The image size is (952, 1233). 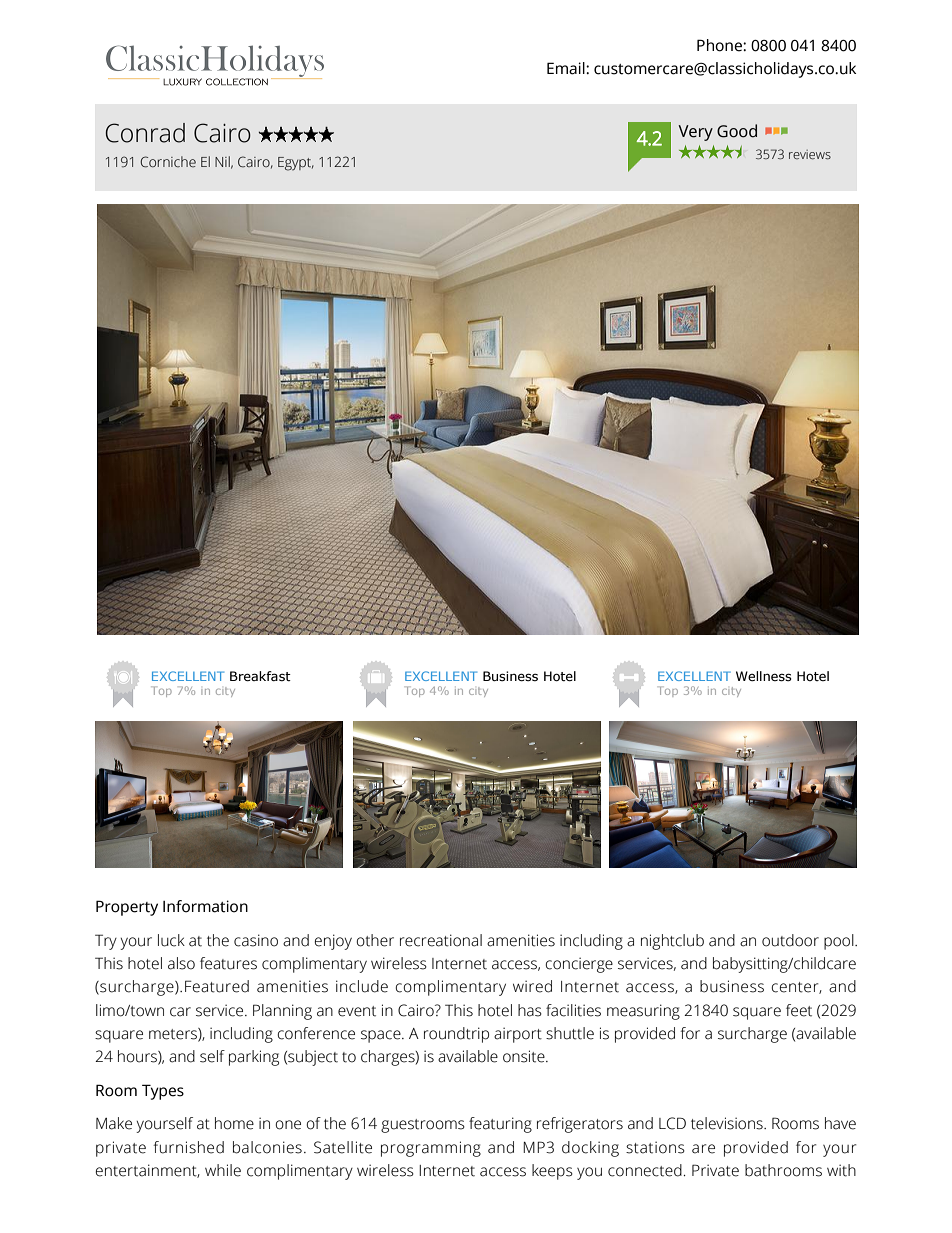 I want to click on Email, so click(x=567, y=68).
